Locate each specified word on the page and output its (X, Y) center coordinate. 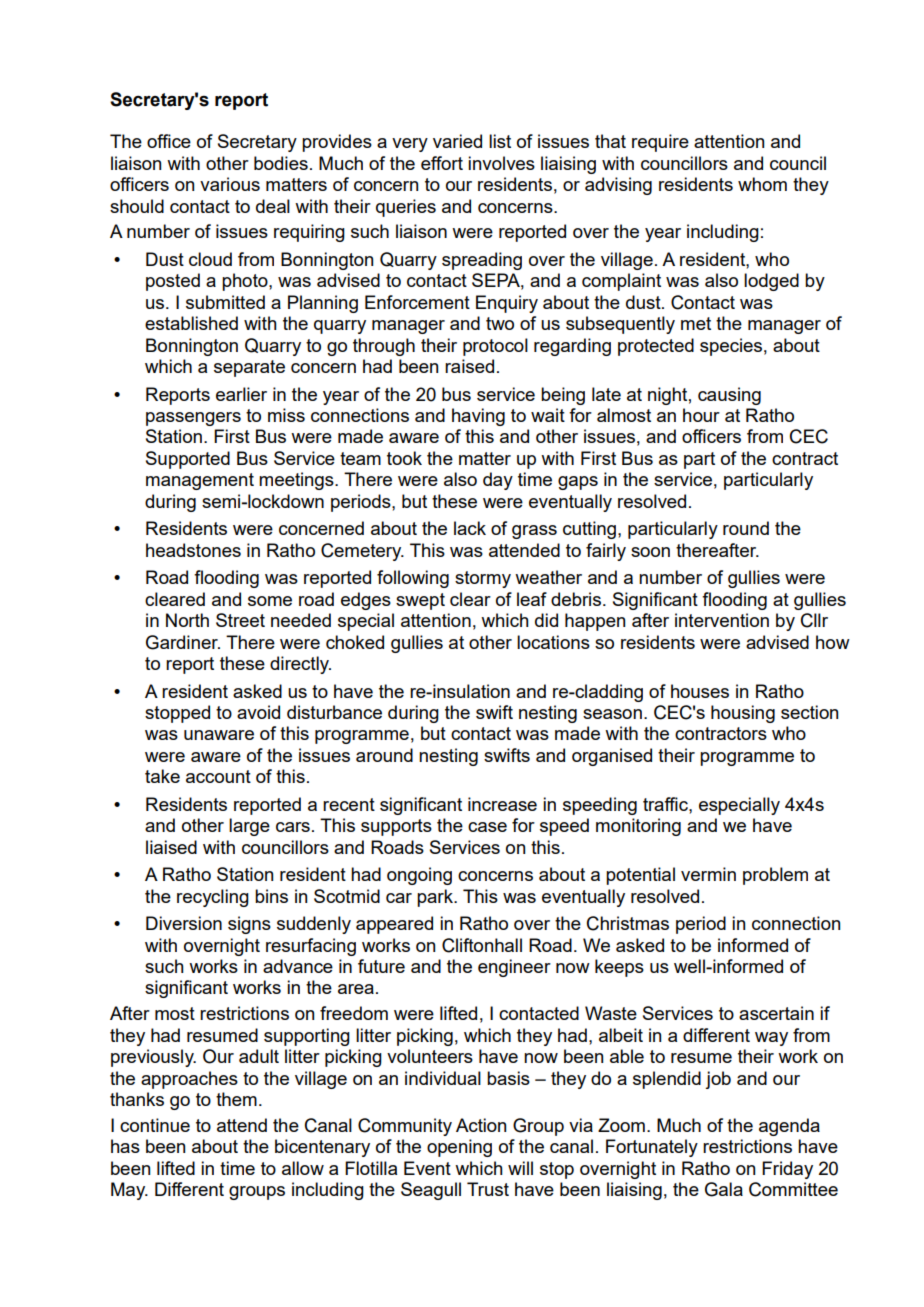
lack (470, 528)
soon (650, 552)
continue (155, 1125)
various (230, 184)
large (249, 827)
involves (501, 163)
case (487, 827)
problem (775, 876)
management (200, 481)
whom (762, 184)
